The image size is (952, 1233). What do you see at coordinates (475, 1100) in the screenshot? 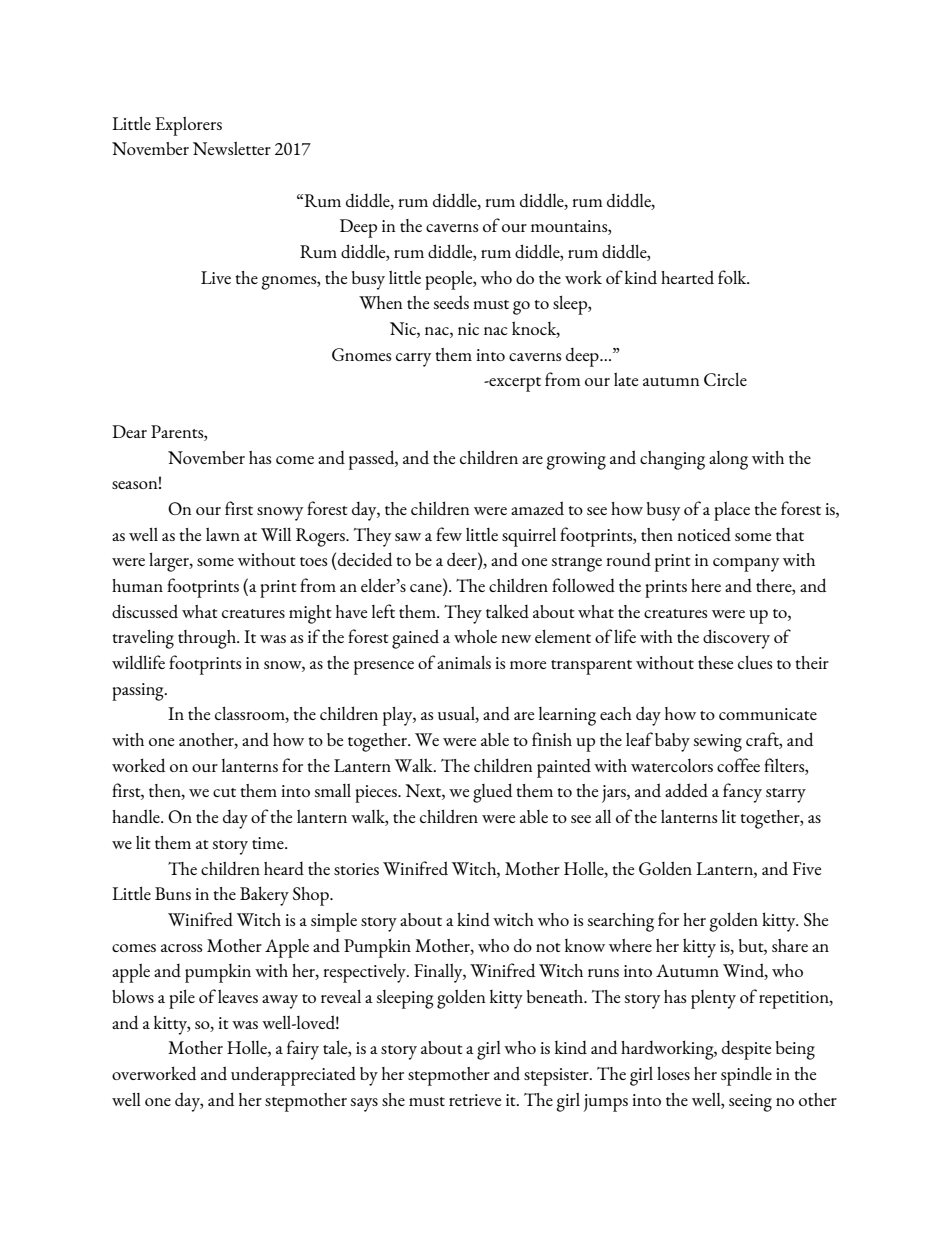
I see `retrieve` at bounding box center [475, 1100].
